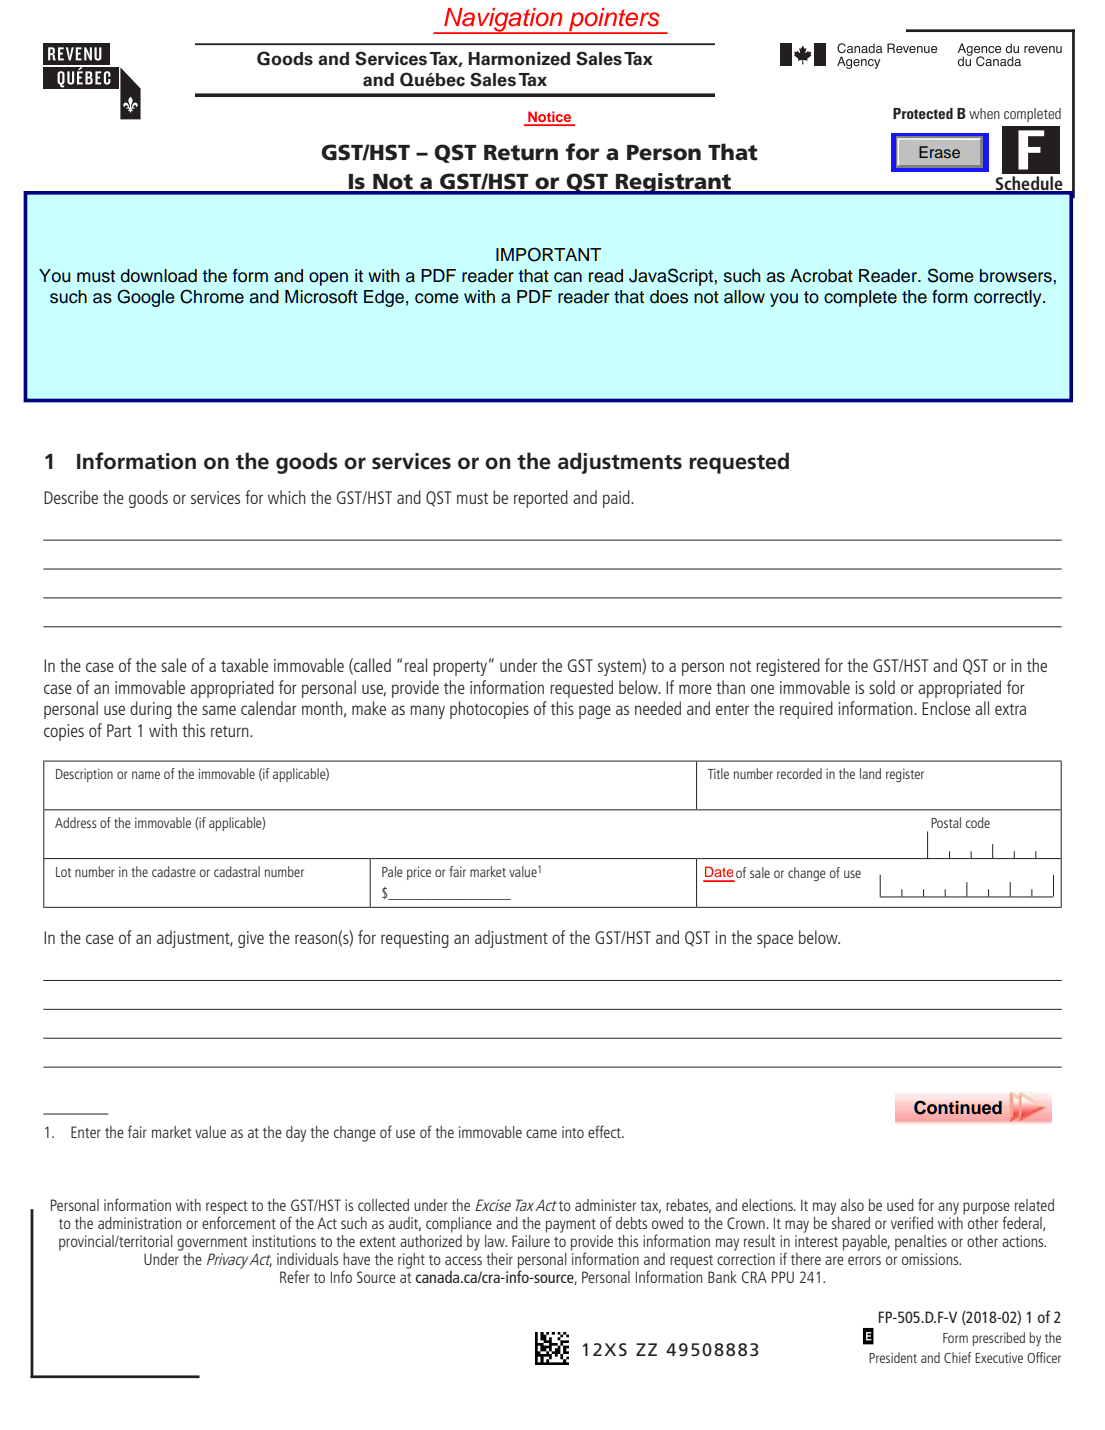 Image resolution: width=1105 pixels, height=1430 pixels. Describe the element at coordinates (573, 1132) in the screenshot. I see `into` at that location.
